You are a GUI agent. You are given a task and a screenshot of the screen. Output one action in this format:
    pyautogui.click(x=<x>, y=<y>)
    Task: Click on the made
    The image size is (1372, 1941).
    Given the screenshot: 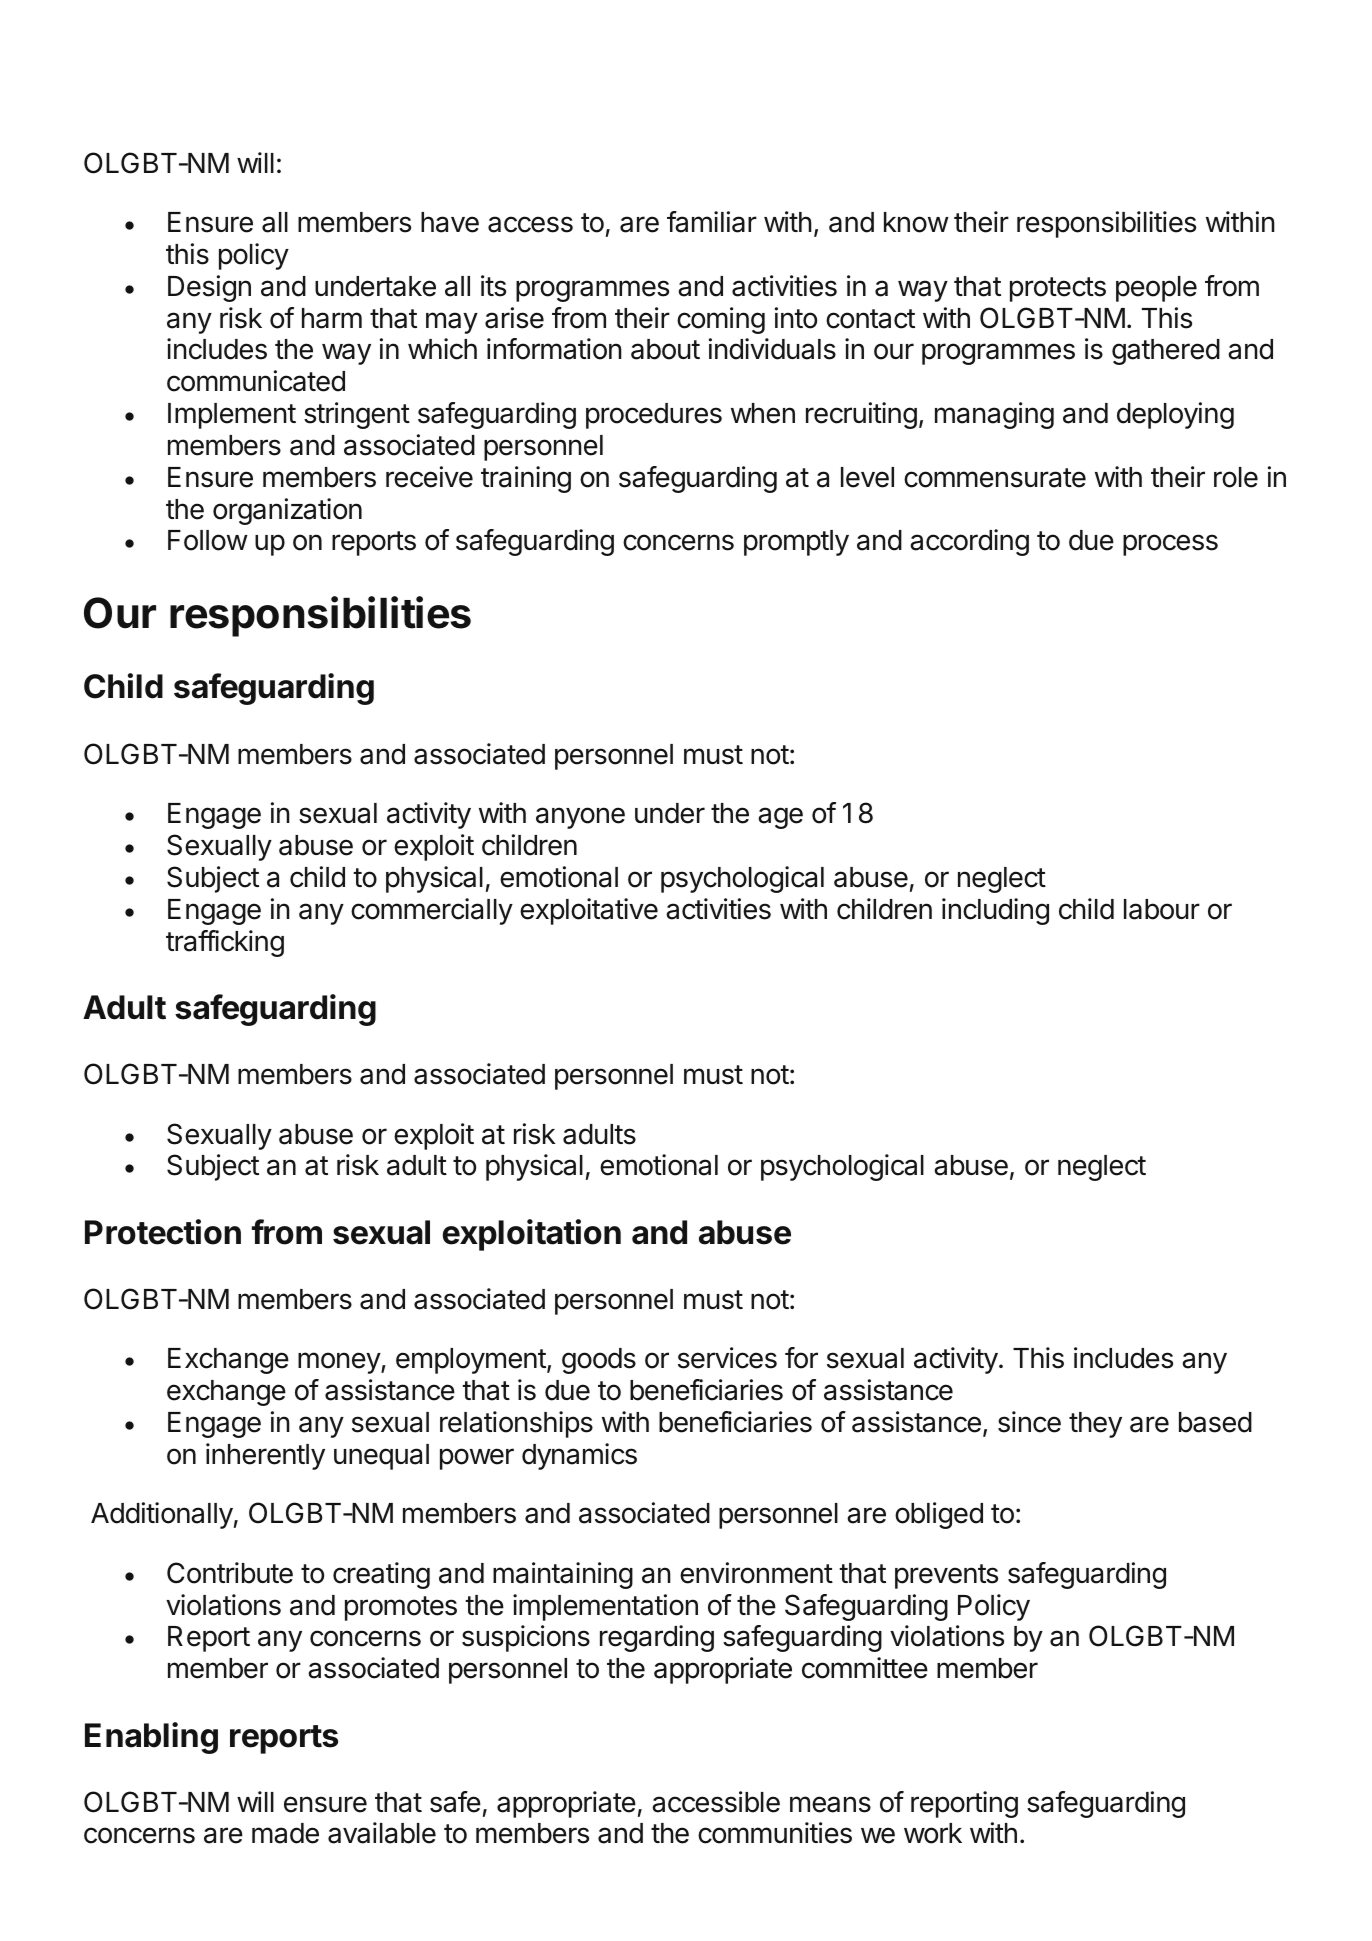 What is the action you would take?
    pyautogui.click(x=285, y=1833)
